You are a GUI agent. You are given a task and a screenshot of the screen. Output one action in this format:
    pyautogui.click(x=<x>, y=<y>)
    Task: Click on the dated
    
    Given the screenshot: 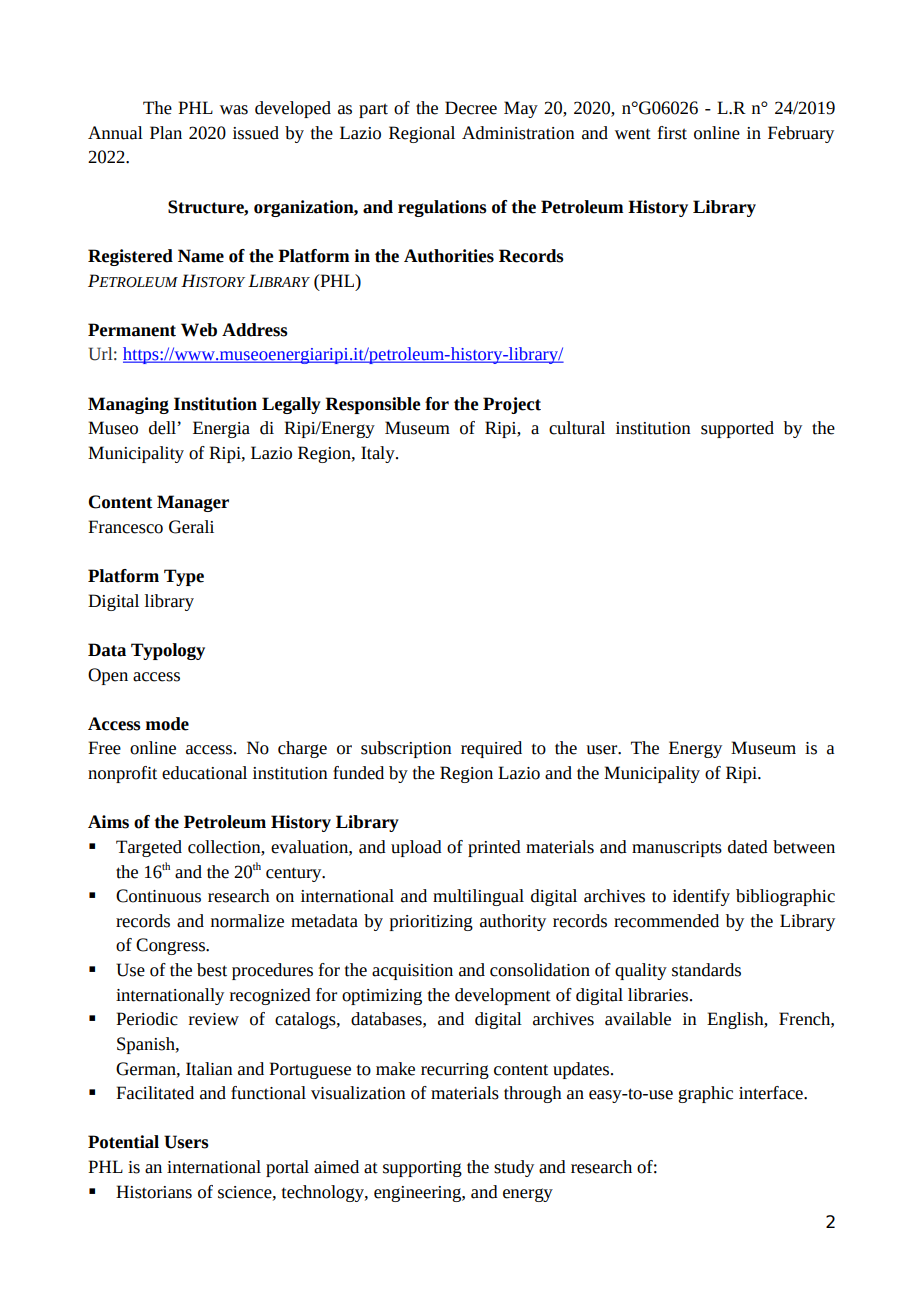 What is the action you would take?
    pyautogui.click(x=748, y=847)
